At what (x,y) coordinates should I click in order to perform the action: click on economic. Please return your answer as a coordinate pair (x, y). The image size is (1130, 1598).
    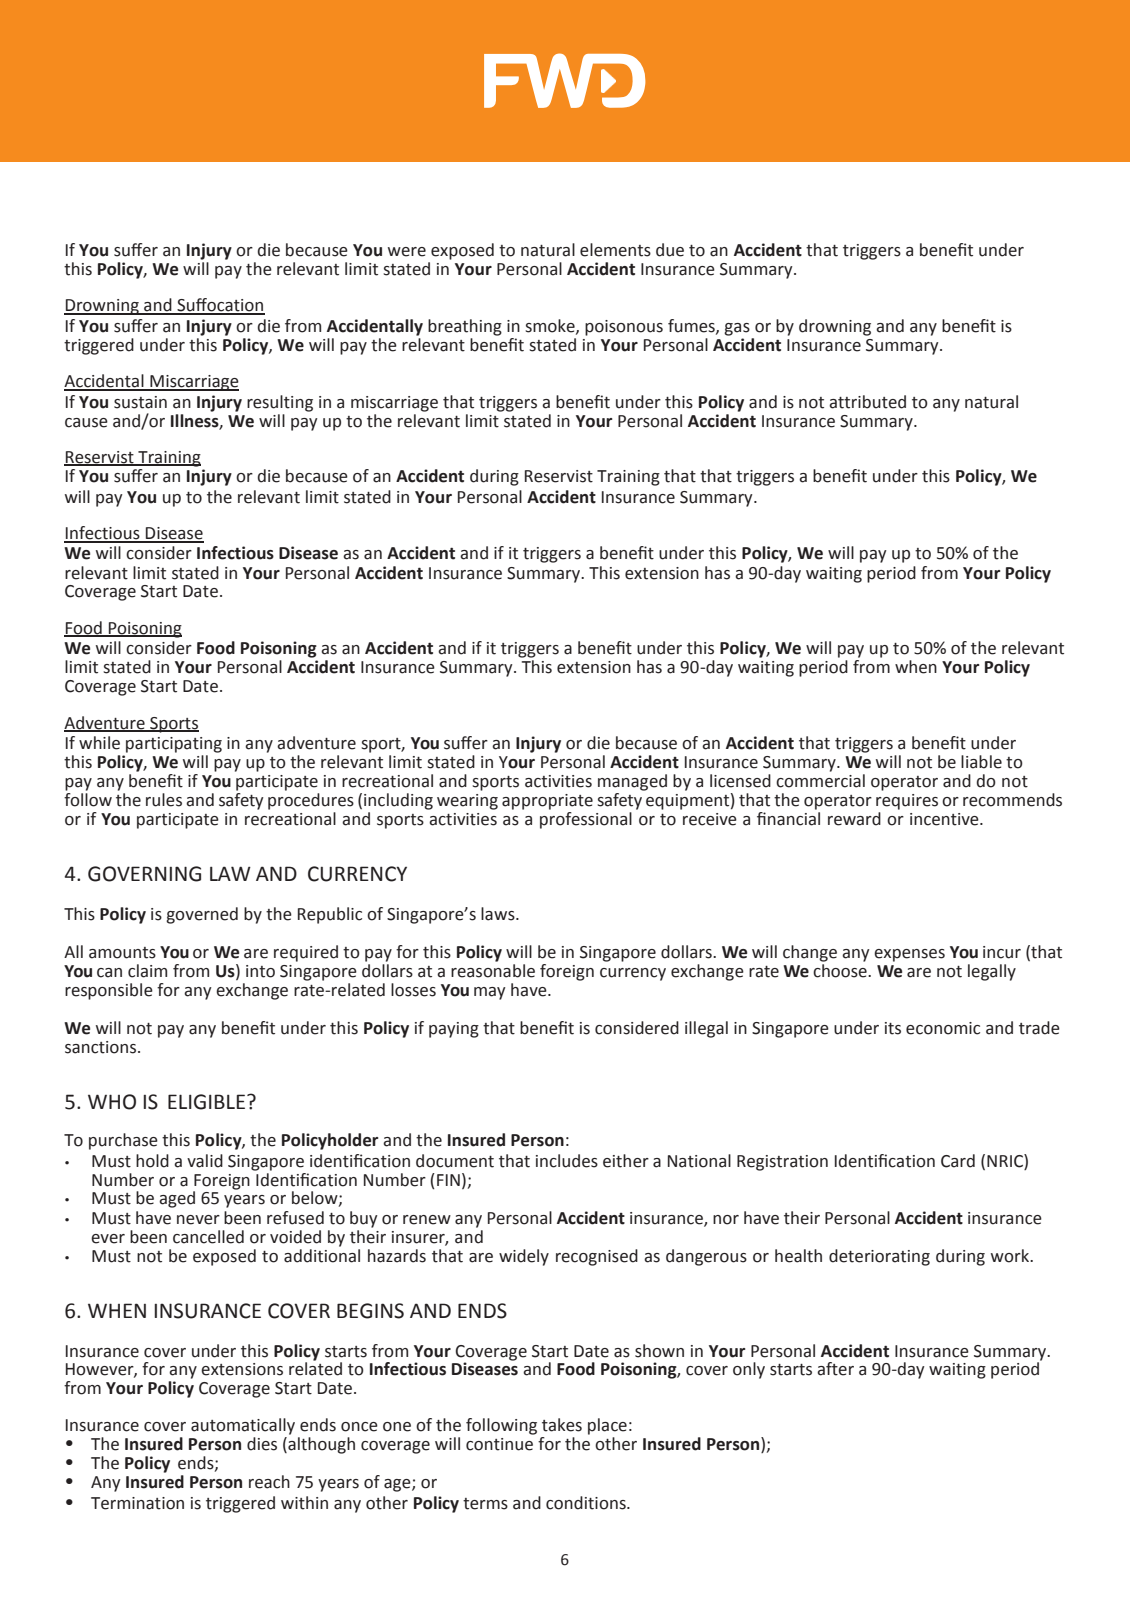
    Looking at the image, I should click on (943, 1028).
